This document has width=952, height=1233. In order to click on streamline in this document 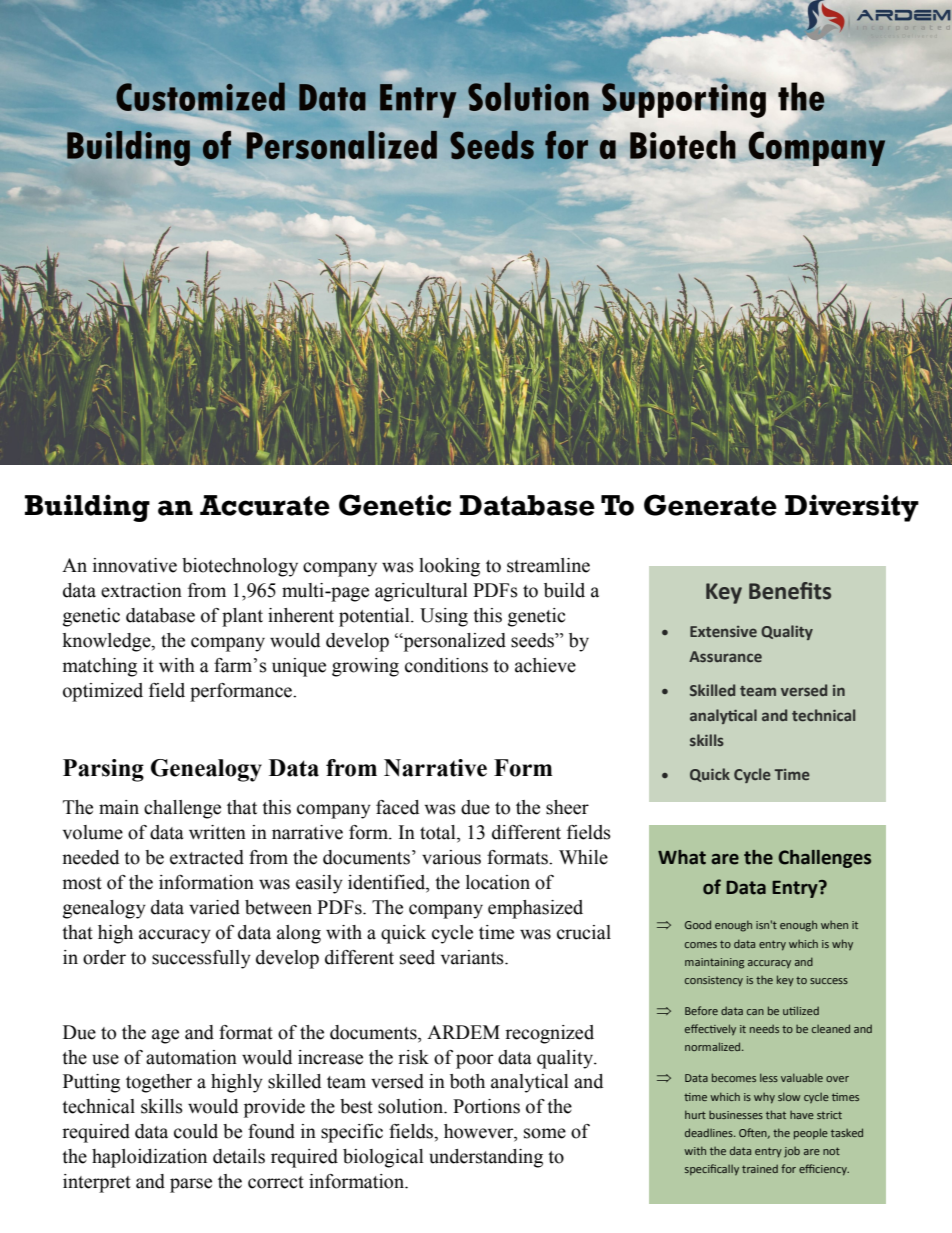, I will do `click(548, 565)`.
